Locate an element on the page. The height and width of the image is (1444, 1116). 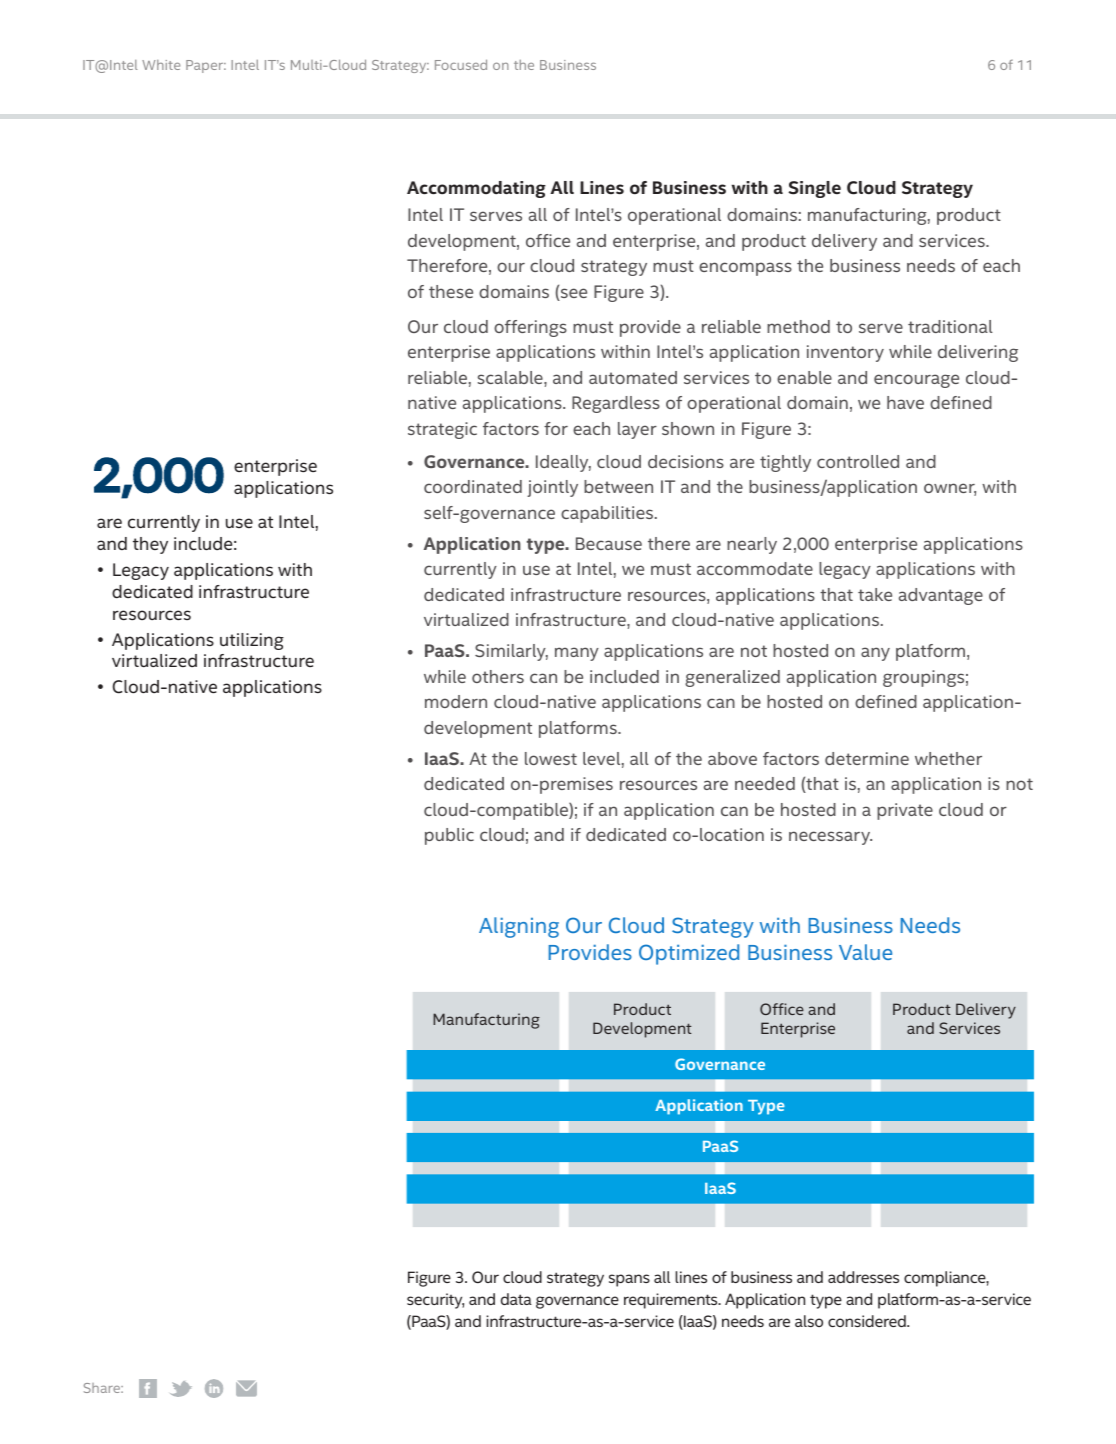
Focused is located at coordinates (461, 64).
